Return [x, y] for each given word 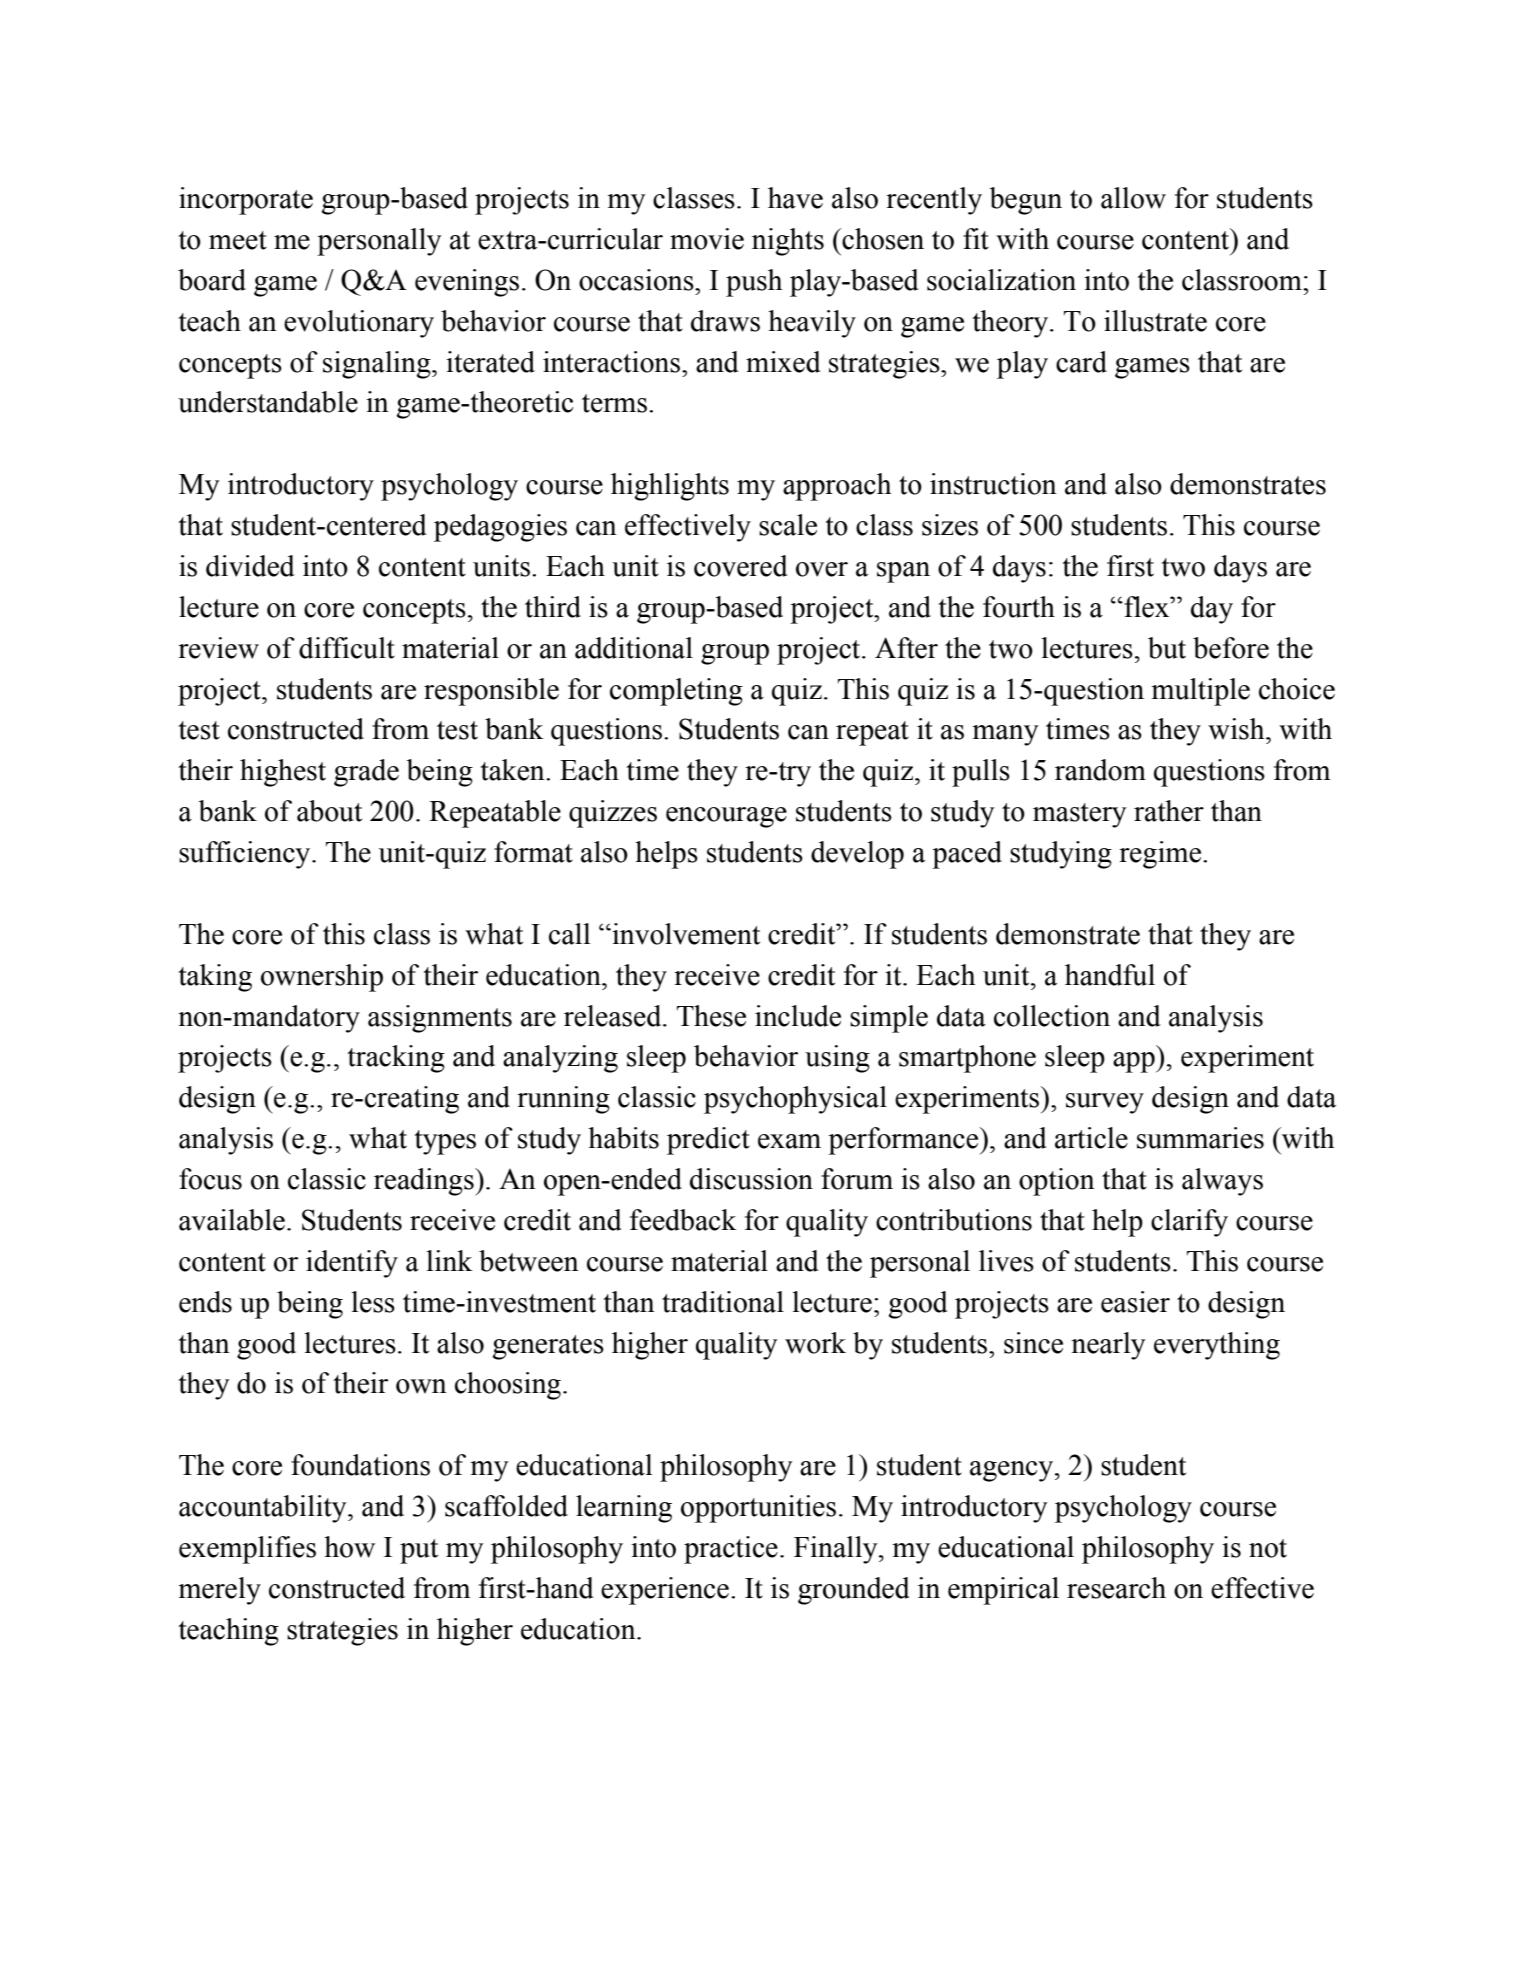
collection [1052, 1016]
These [711, 1016]
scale [788, 525]
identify [352, 1264]
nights [788, 242]
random [1100, 770]
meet [238, 240]
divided [250, 566]
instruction [993, 484]
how [349, 1547]
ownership [322, 978]
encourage [726, 817]
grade [366, 773]
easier [1135, 1302]
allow [1133, 198]
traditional [723, 1302]
